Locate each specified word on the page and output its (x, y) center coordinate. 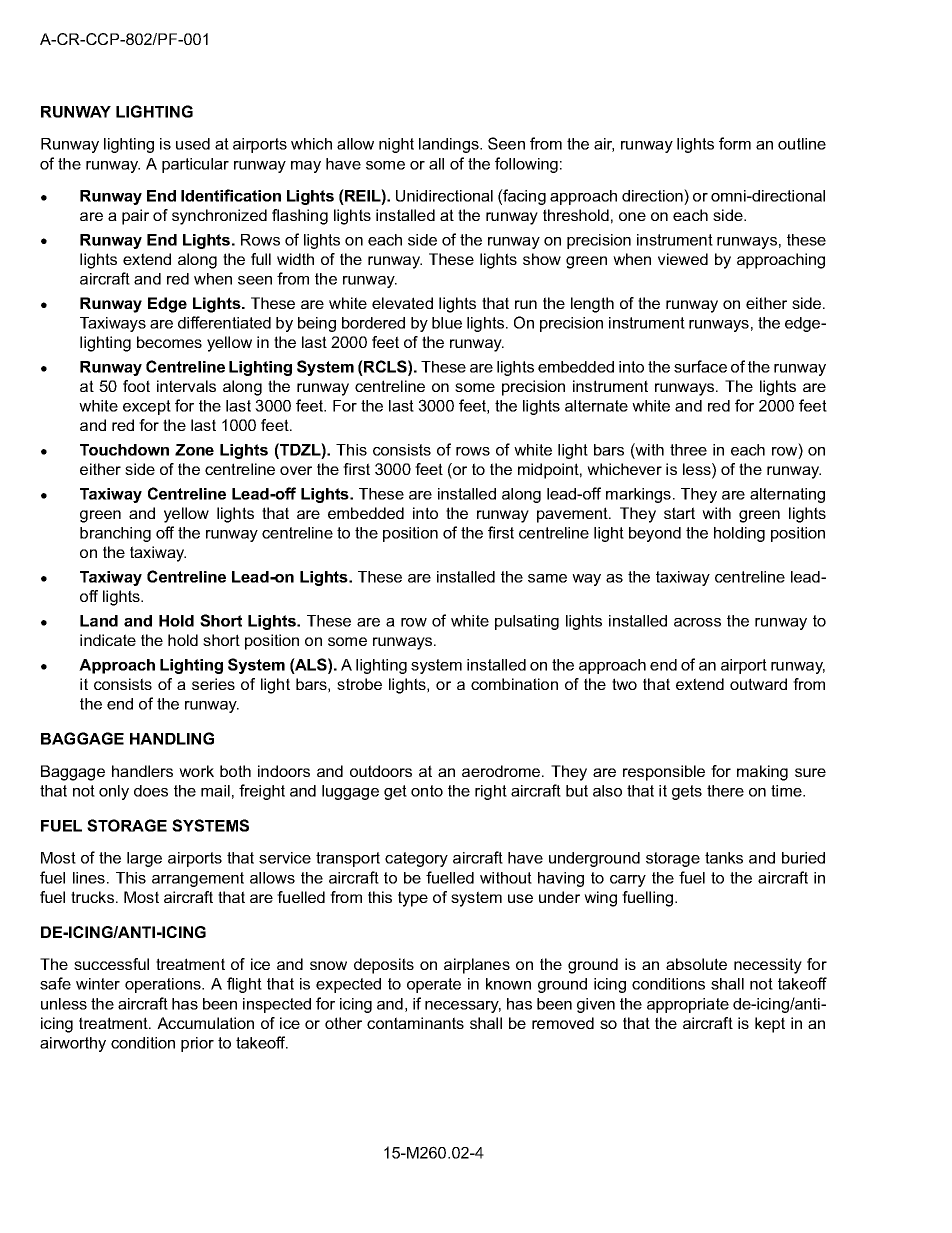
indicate (108, 640)
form (735, 143)
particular (195, 165)
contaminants (415, 1023)
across (697, 622)
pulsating (527, 622)
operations (164, 985)
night (396, 145)
